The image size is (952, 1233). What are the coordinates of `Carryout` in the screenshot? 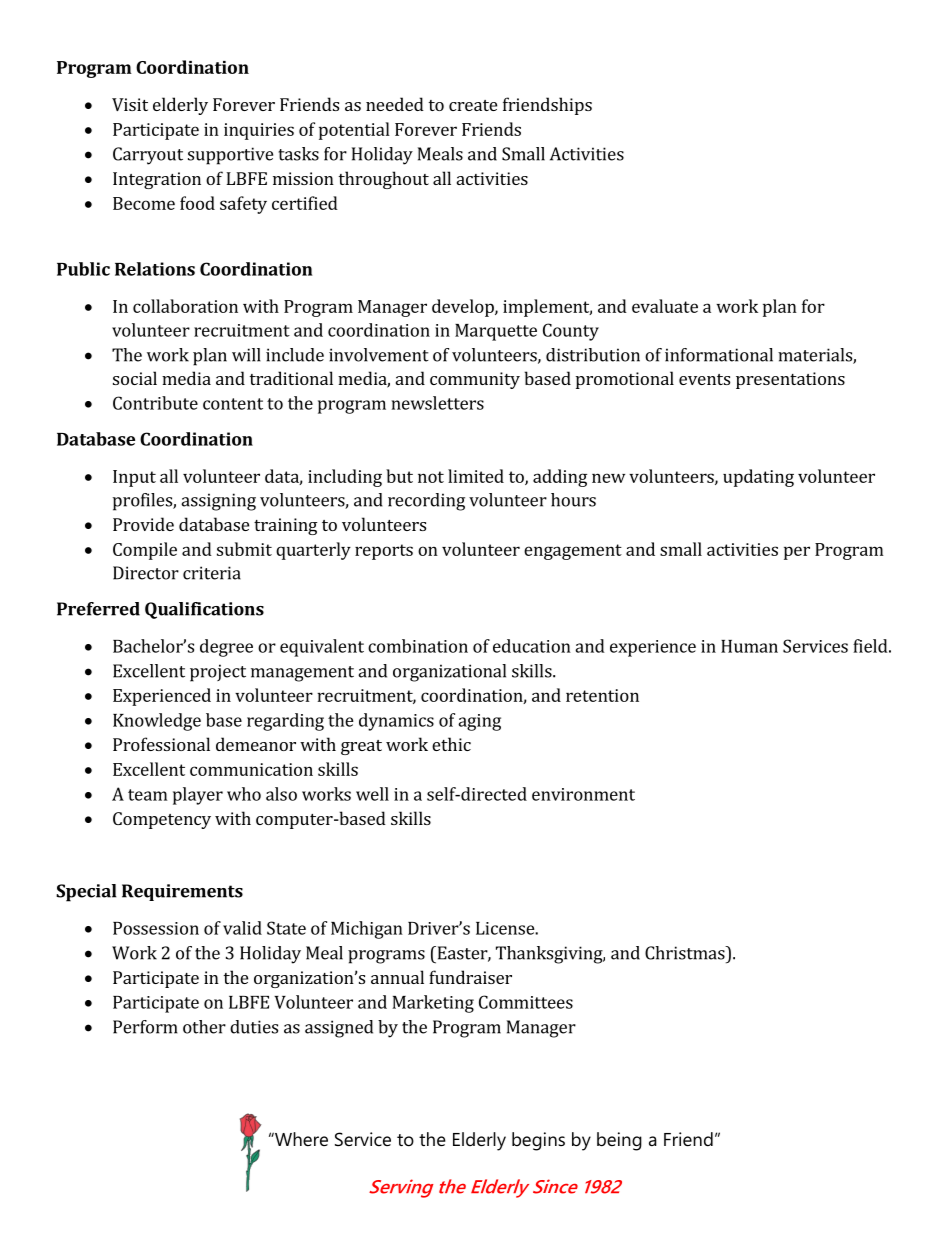 It's located at (148, 156).
